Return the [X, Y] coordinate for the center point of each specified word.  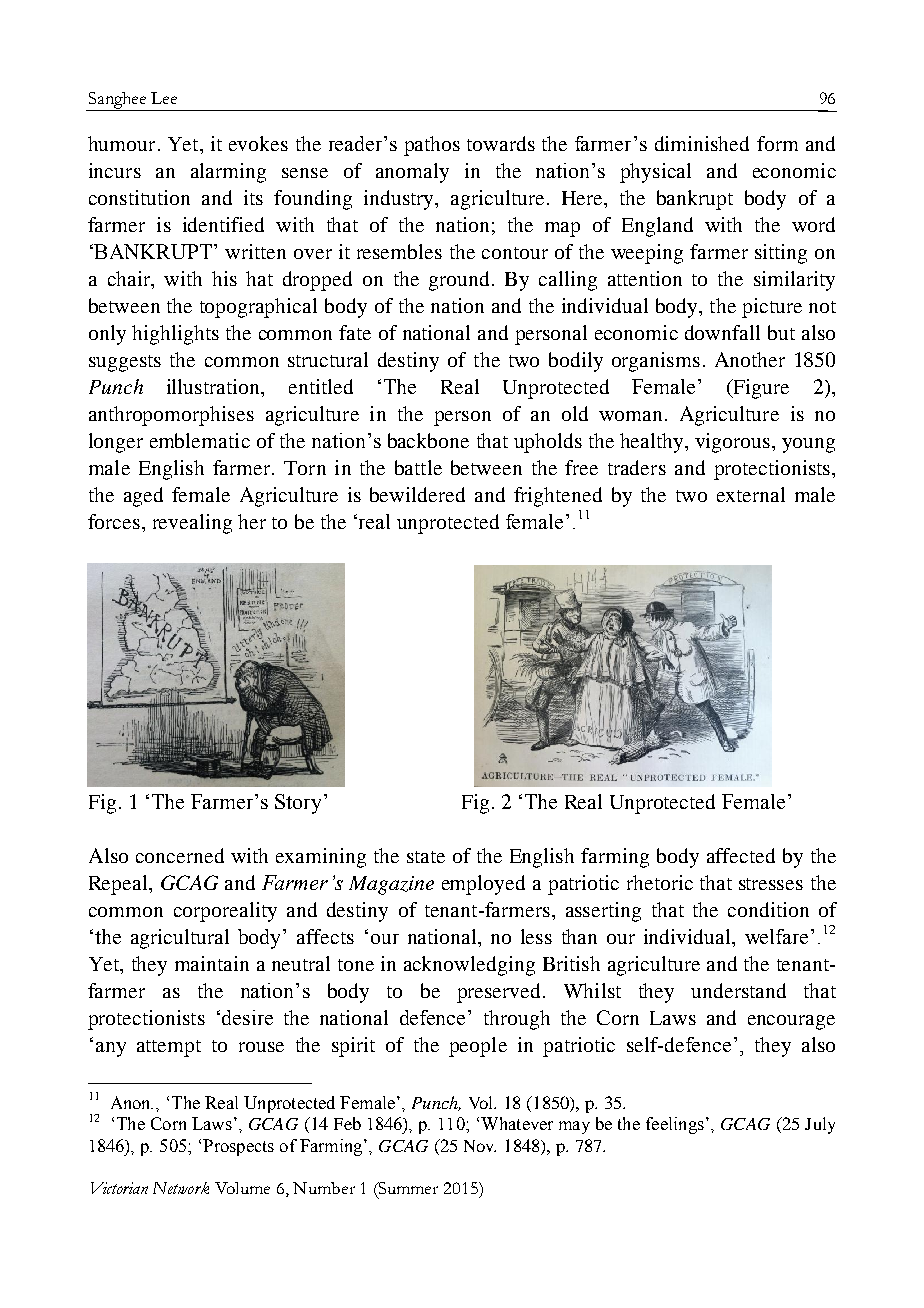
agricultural [180, 939]
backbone [428, 440]
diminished [702, 143]
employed [483, 885]
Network [181, 1188]
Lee [164, 98]
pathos [432, 146]
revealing [192, 524]
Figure [760, 389]
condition [768, 909]
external [751, 494]
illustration [214, 386]
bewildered [417, 494]
